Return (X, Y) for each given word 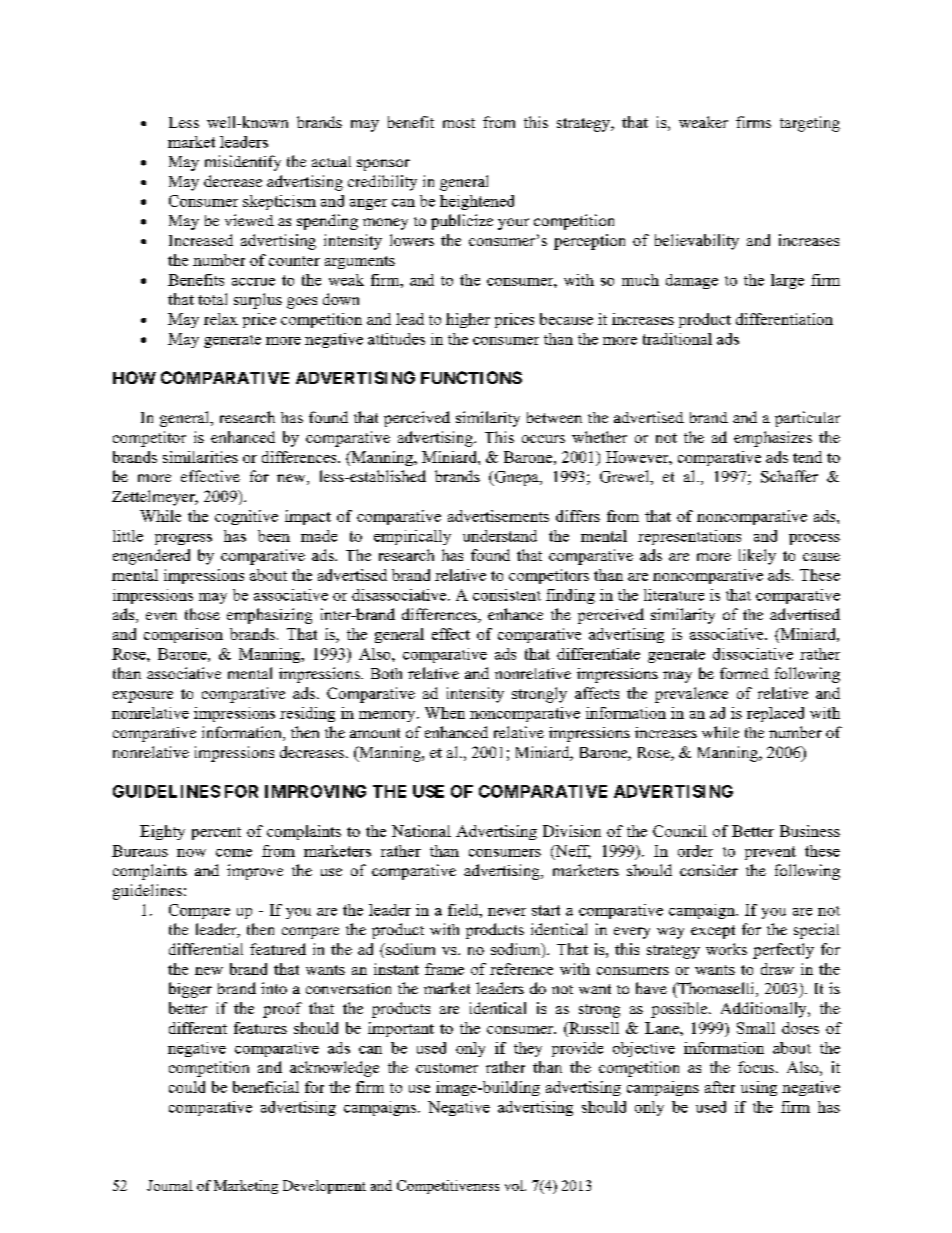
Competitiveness (448, 1187)
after (720, 1087)
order (695, 851)
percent (216, 833)
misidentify (243, 163)
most (459, 123)
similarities (200, 457)
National (421, 831)
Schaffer (789, 476)
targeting (810, 124)
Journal (170, 1185)
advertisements (498, 516)
